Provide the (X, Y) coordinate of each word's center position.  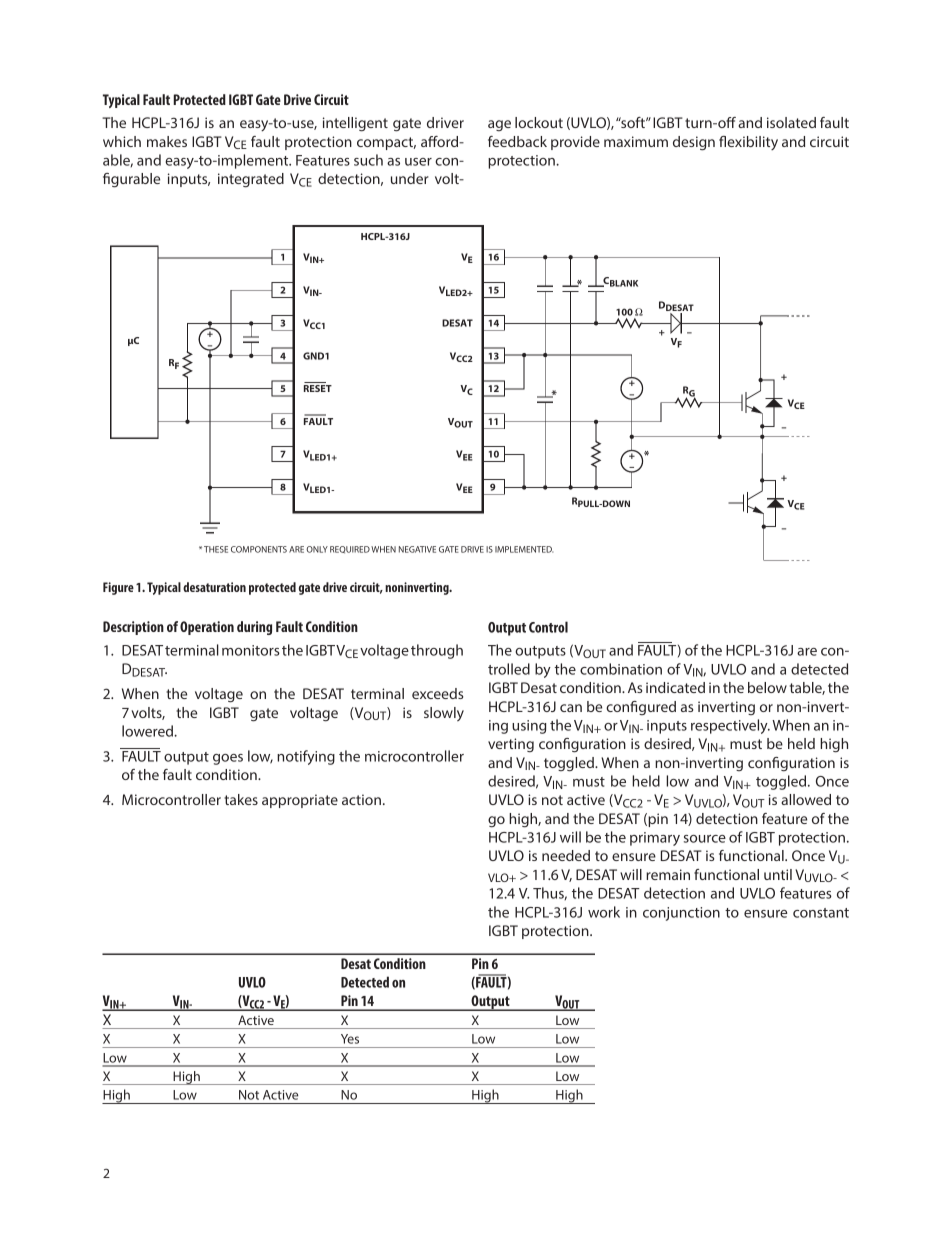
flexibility (748, 143)
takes (241, 799)
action (361, 799)
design (694, 143)
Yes (350, 1039)
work (604, 912)
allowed (806, 799)
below (767, 687)
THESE (216, 549)
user (418, 162)
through (437, 651)
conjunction (681, 914)
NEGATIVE (417, 549)
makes (167, 141)
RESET (318, 388)
